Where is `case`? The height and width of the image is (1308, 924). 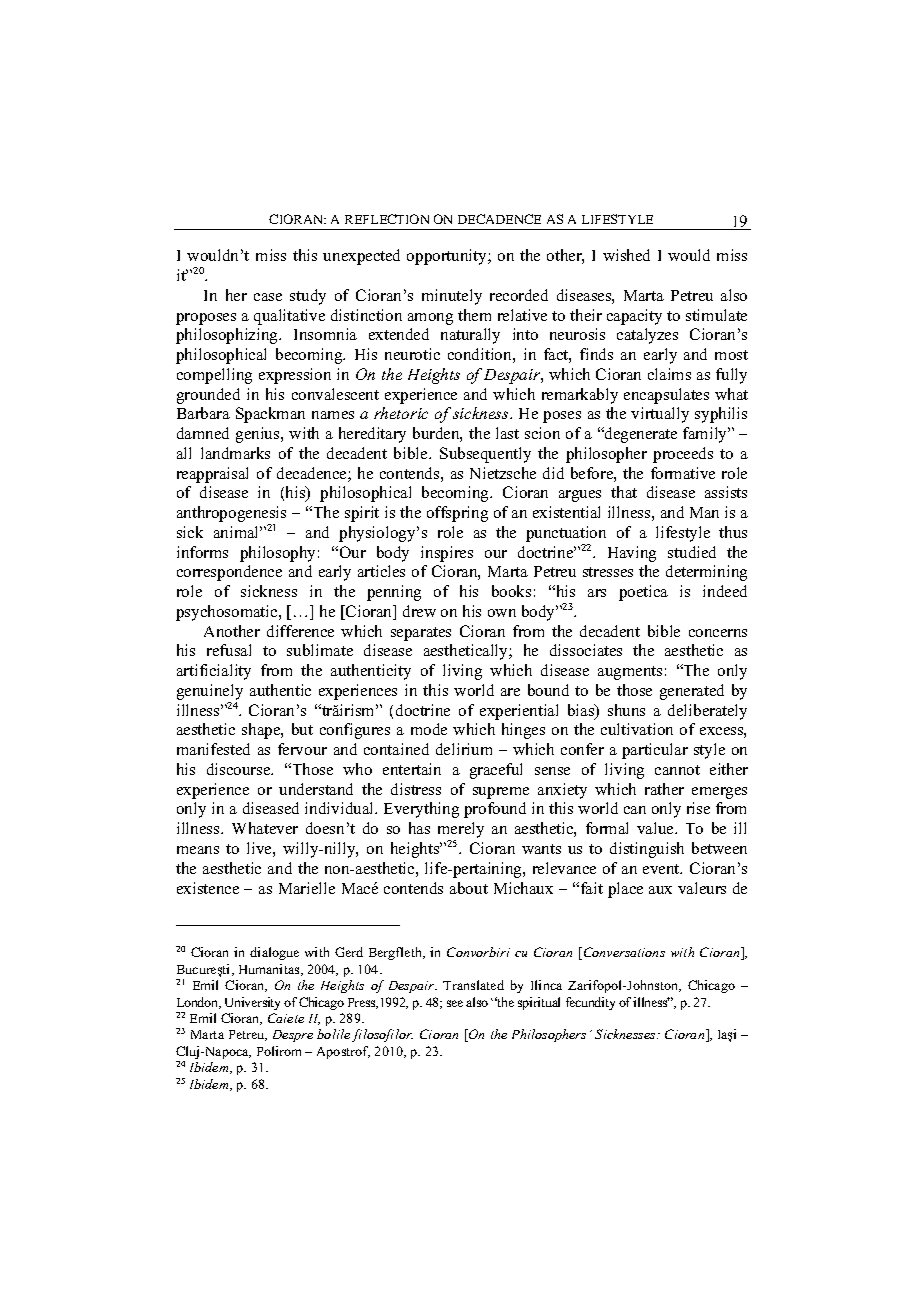 case is located at coordinates (268, 297).
